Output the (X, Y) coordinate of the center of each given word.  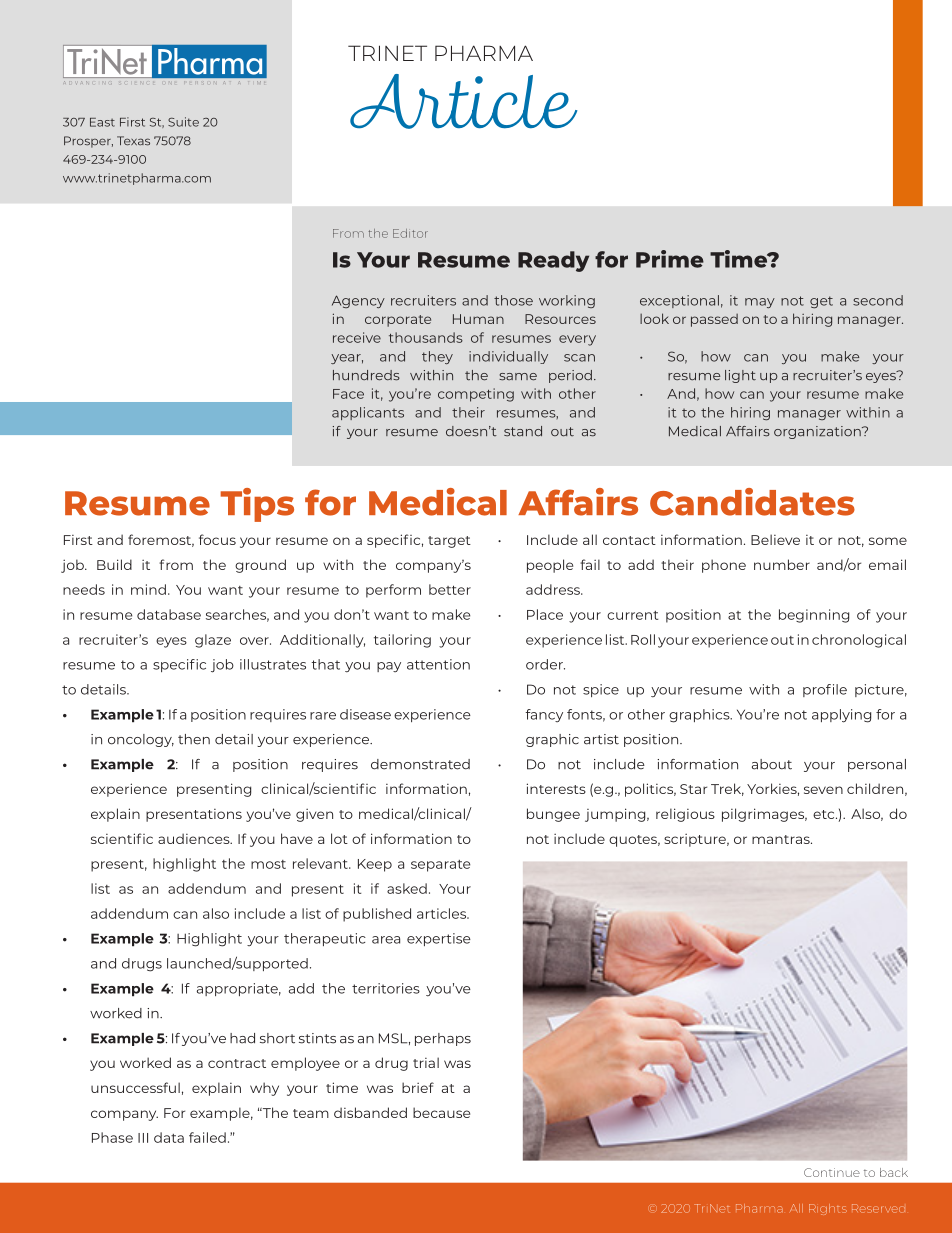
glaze (213, 641)
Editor (410, 233)
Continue (832, 1172)
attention (438, 664)
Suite (183, 122)
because (441, 1112)
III (143, 1138)
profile (825, 690)
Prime (670, 259)
